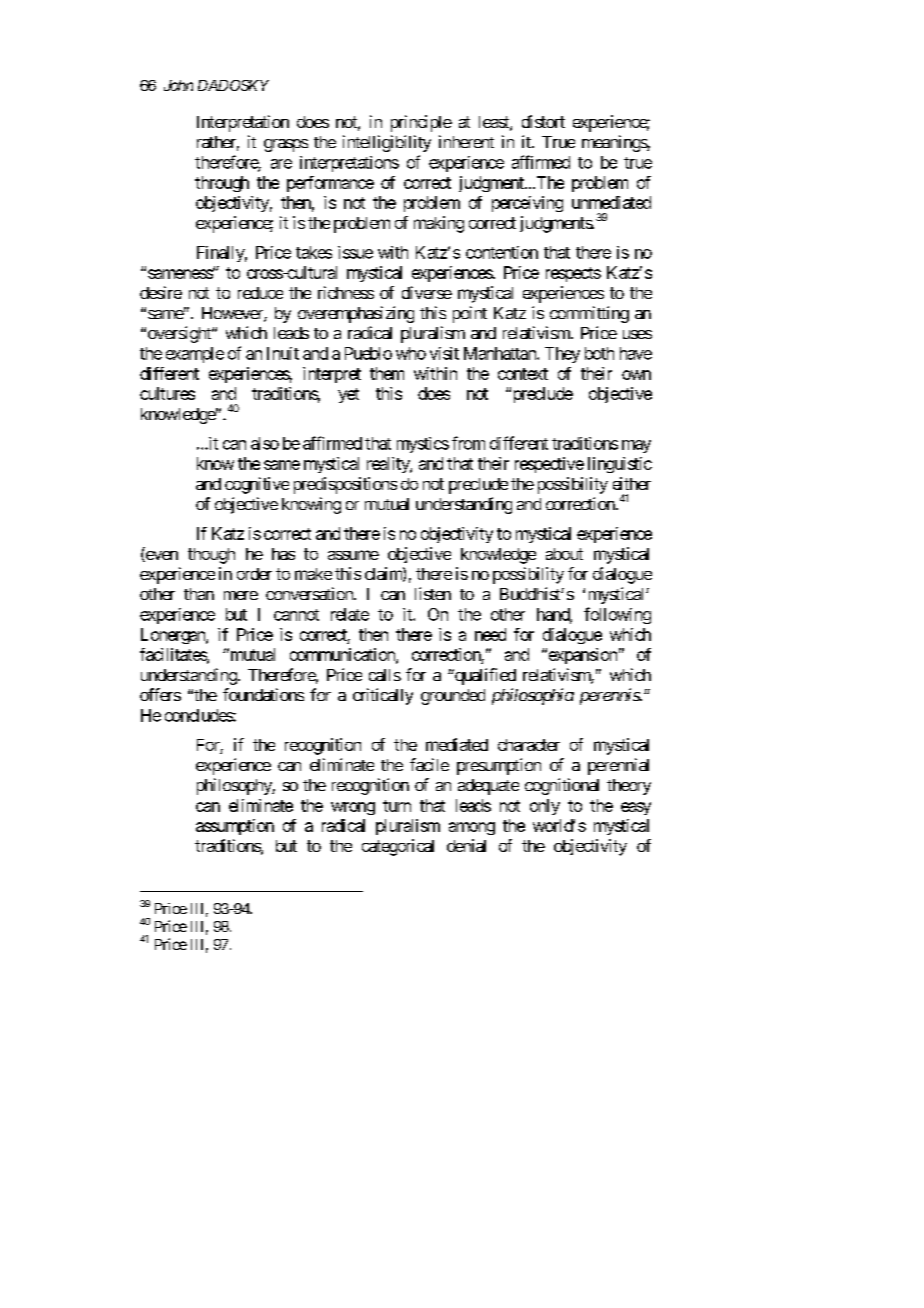 The height and width of the document is (1308, 924). I want to click on listen, so click(433, 593).
